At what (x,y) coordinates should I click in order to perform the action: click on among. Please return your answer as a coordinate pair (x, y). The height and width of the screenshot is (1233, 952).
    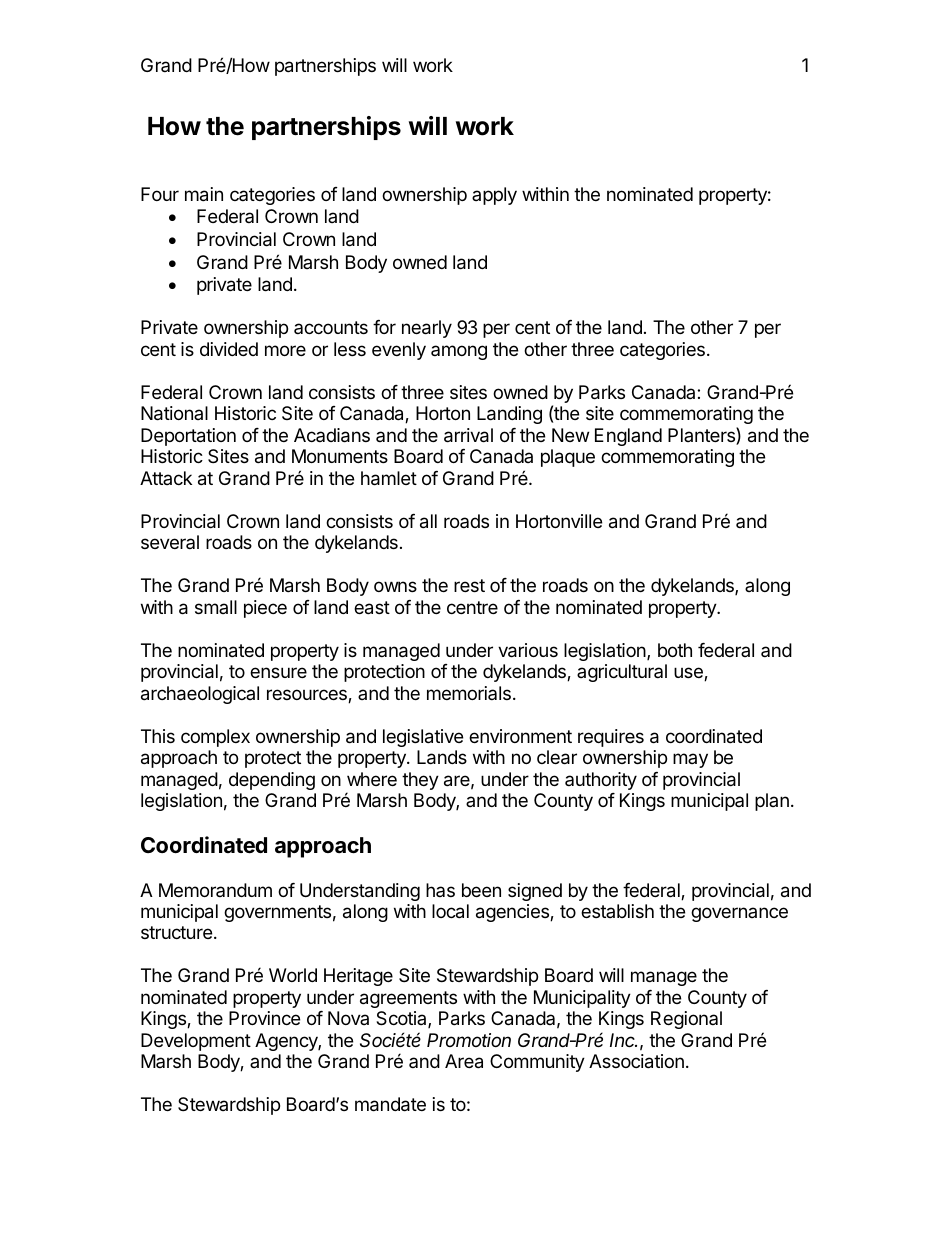
    Looking at the image, I should click on (459, 352).
